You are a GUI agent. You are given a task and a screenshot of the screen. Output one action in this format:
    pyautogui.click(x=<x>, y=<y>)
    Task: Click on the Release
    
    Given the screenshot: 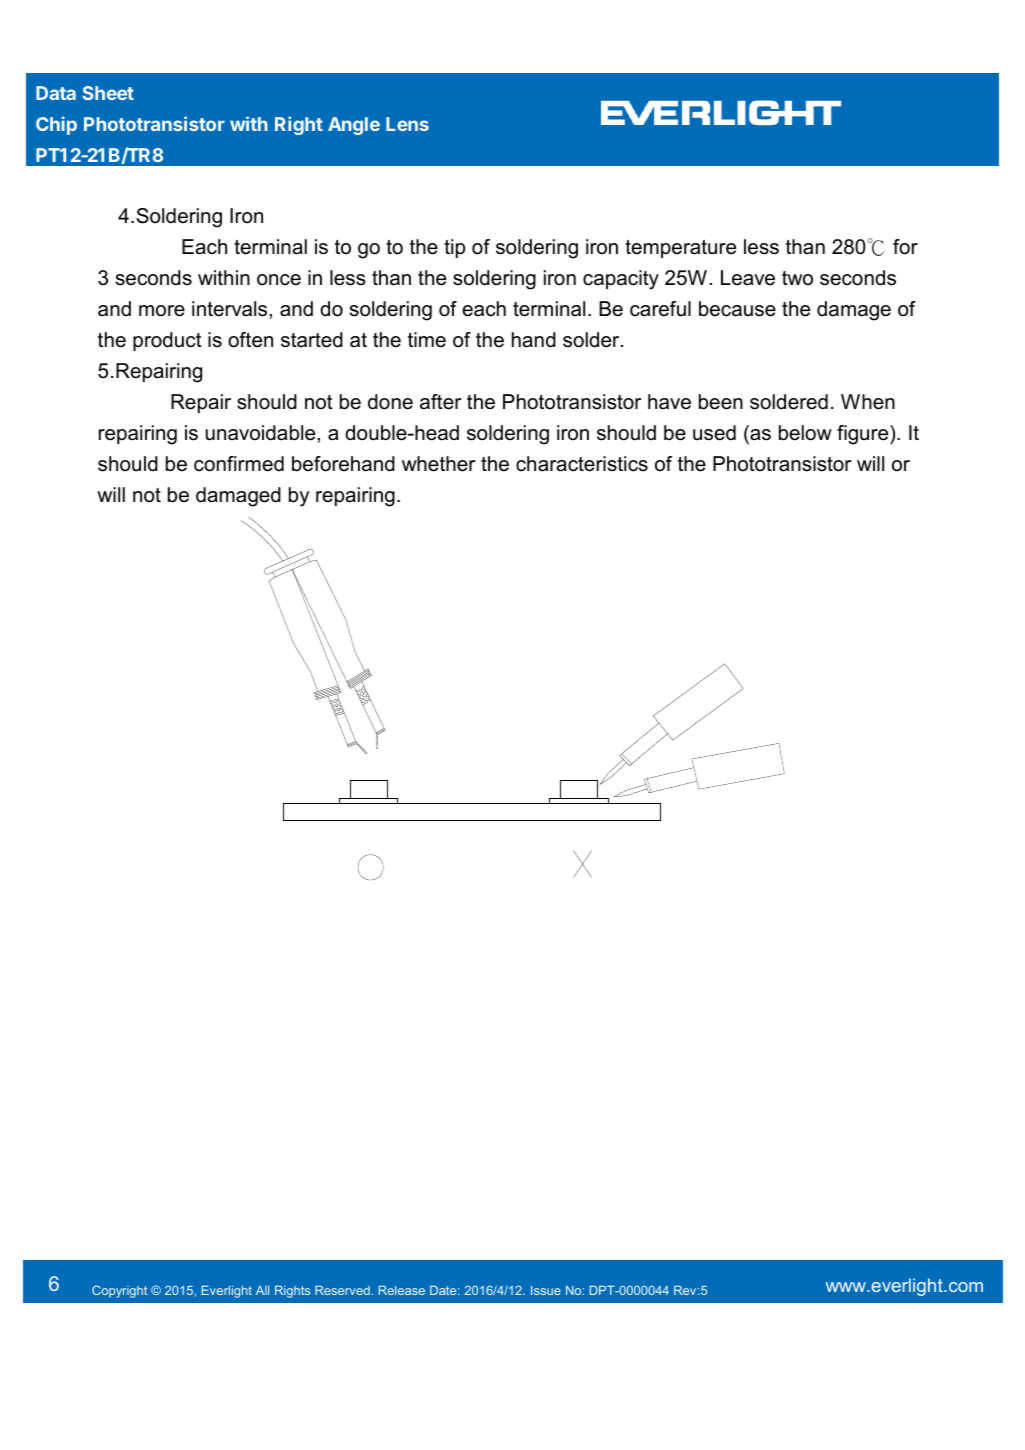 What is the action you would take?
    pyautogui.click(x=402, y=1290)
